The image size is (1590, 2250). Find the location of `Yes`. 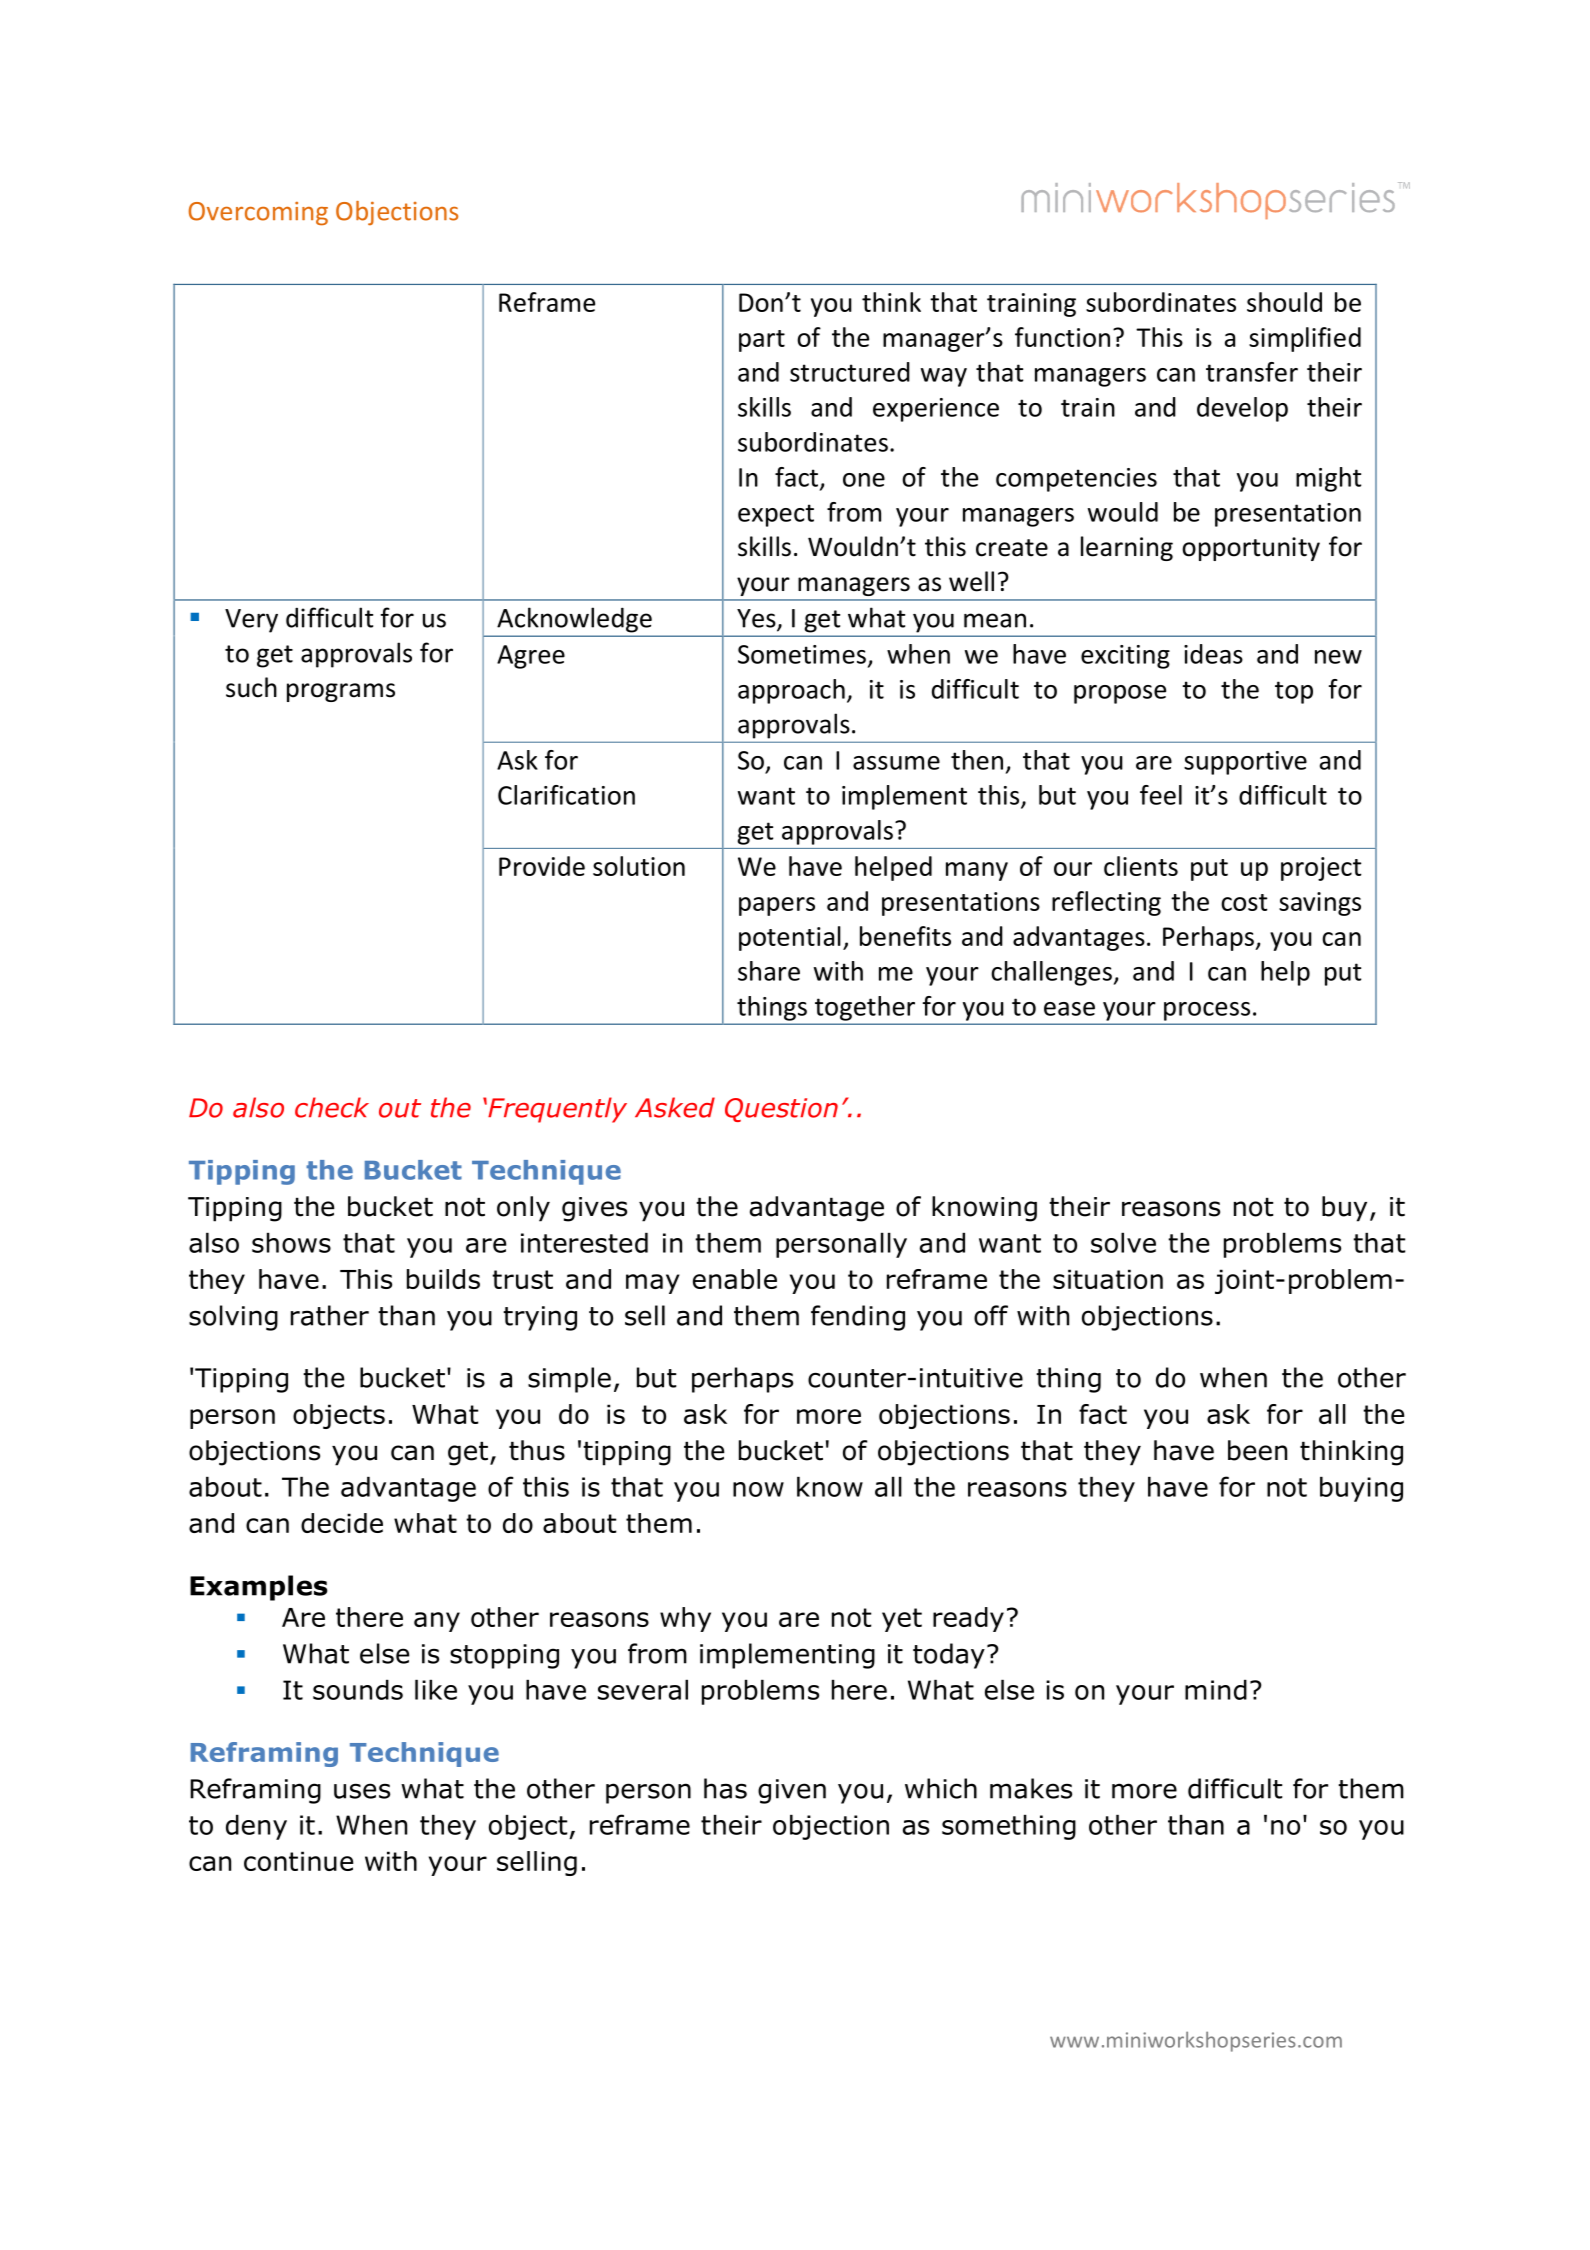

Yes is located at coordinates (757, 619).
